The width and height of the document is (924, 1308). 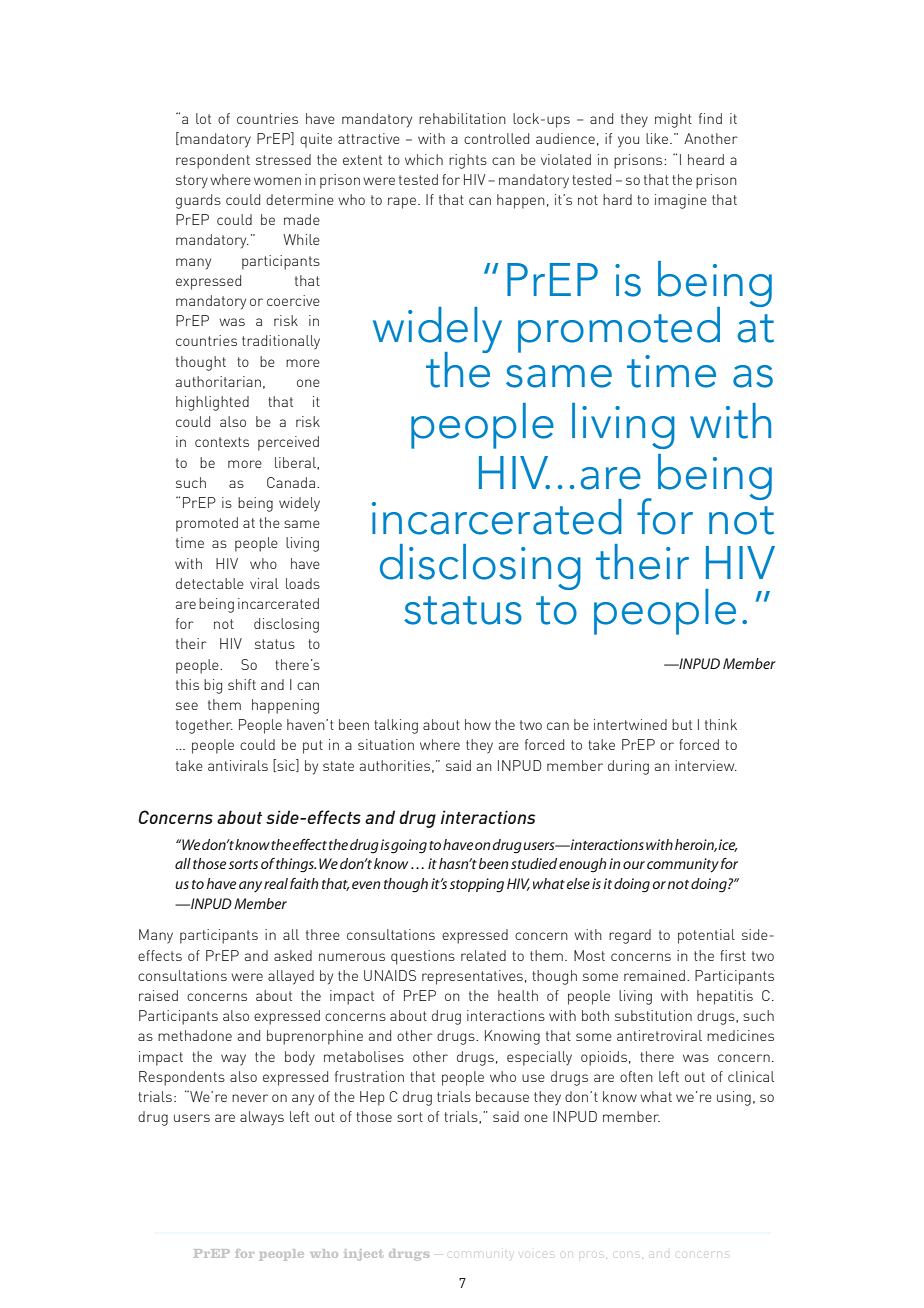 I want to click on lot, so click(x=203, y=118).
